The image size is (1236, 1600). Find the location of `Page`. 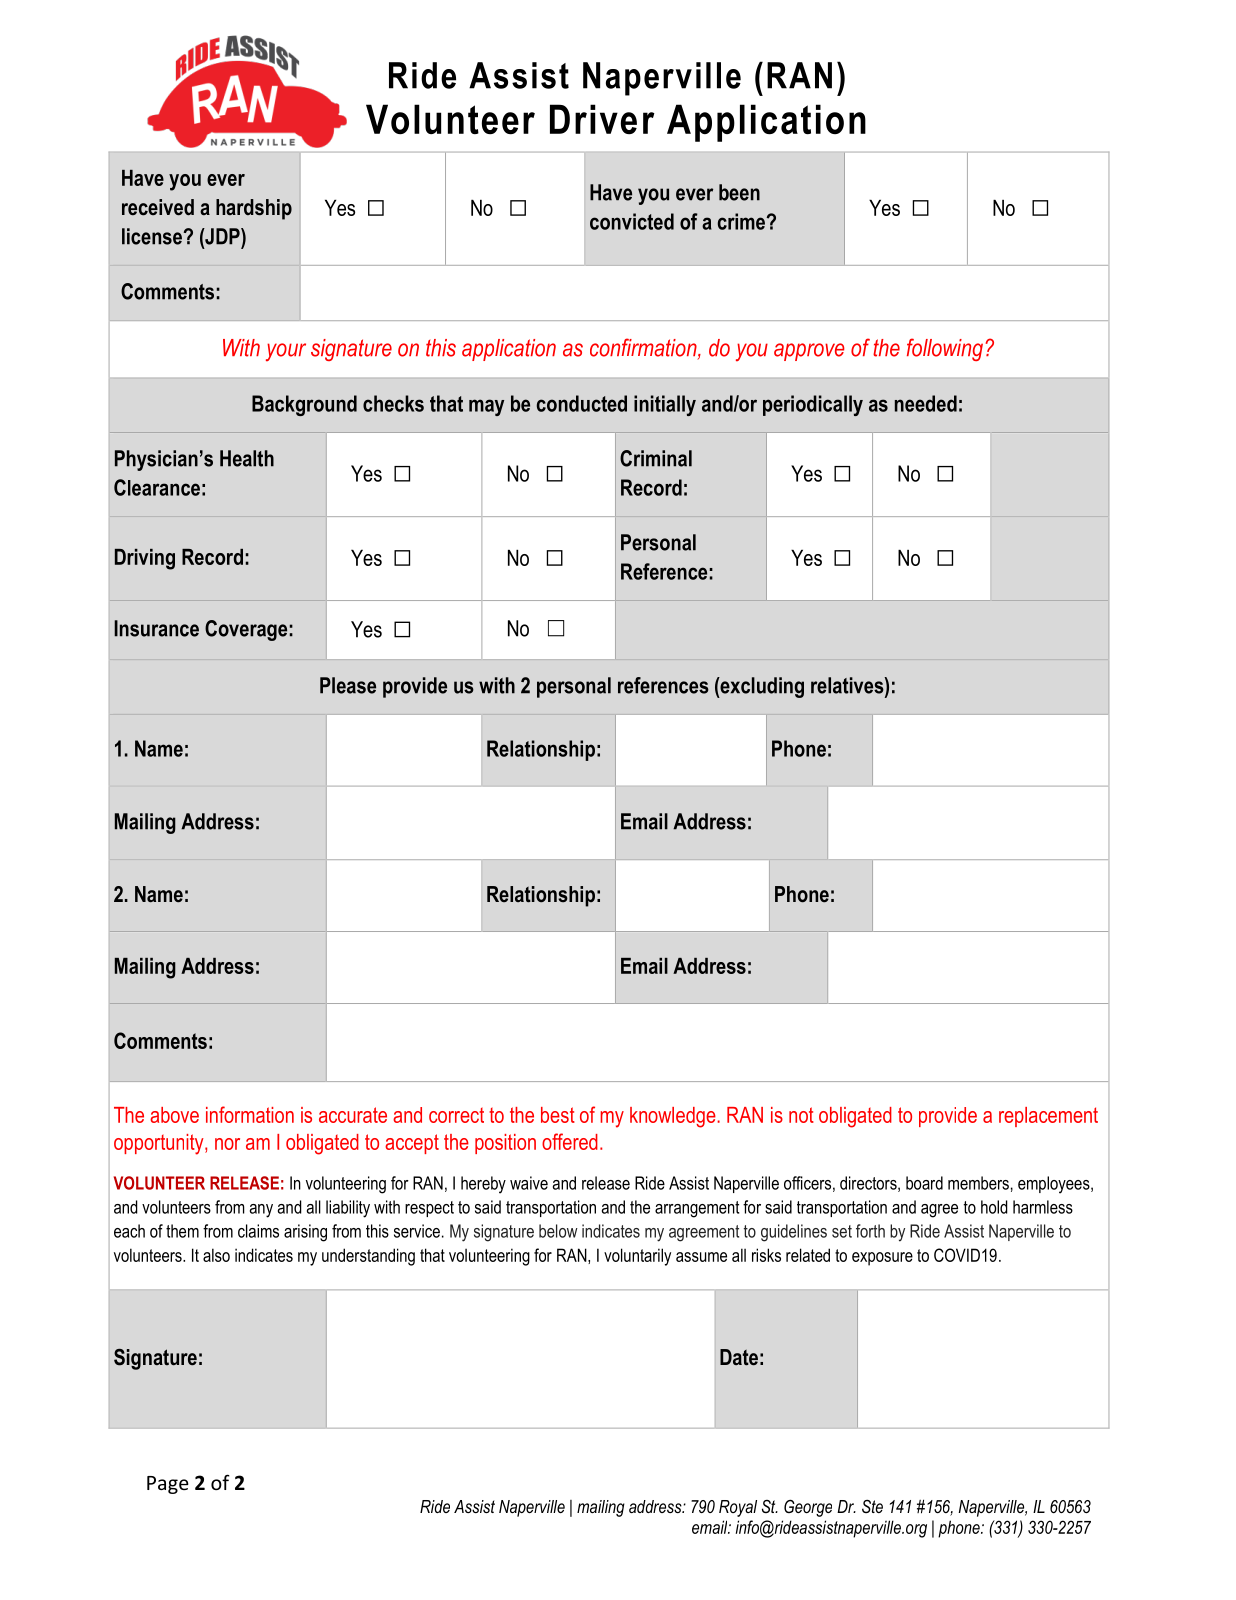

Page is located at coordinates (168, 1485).
